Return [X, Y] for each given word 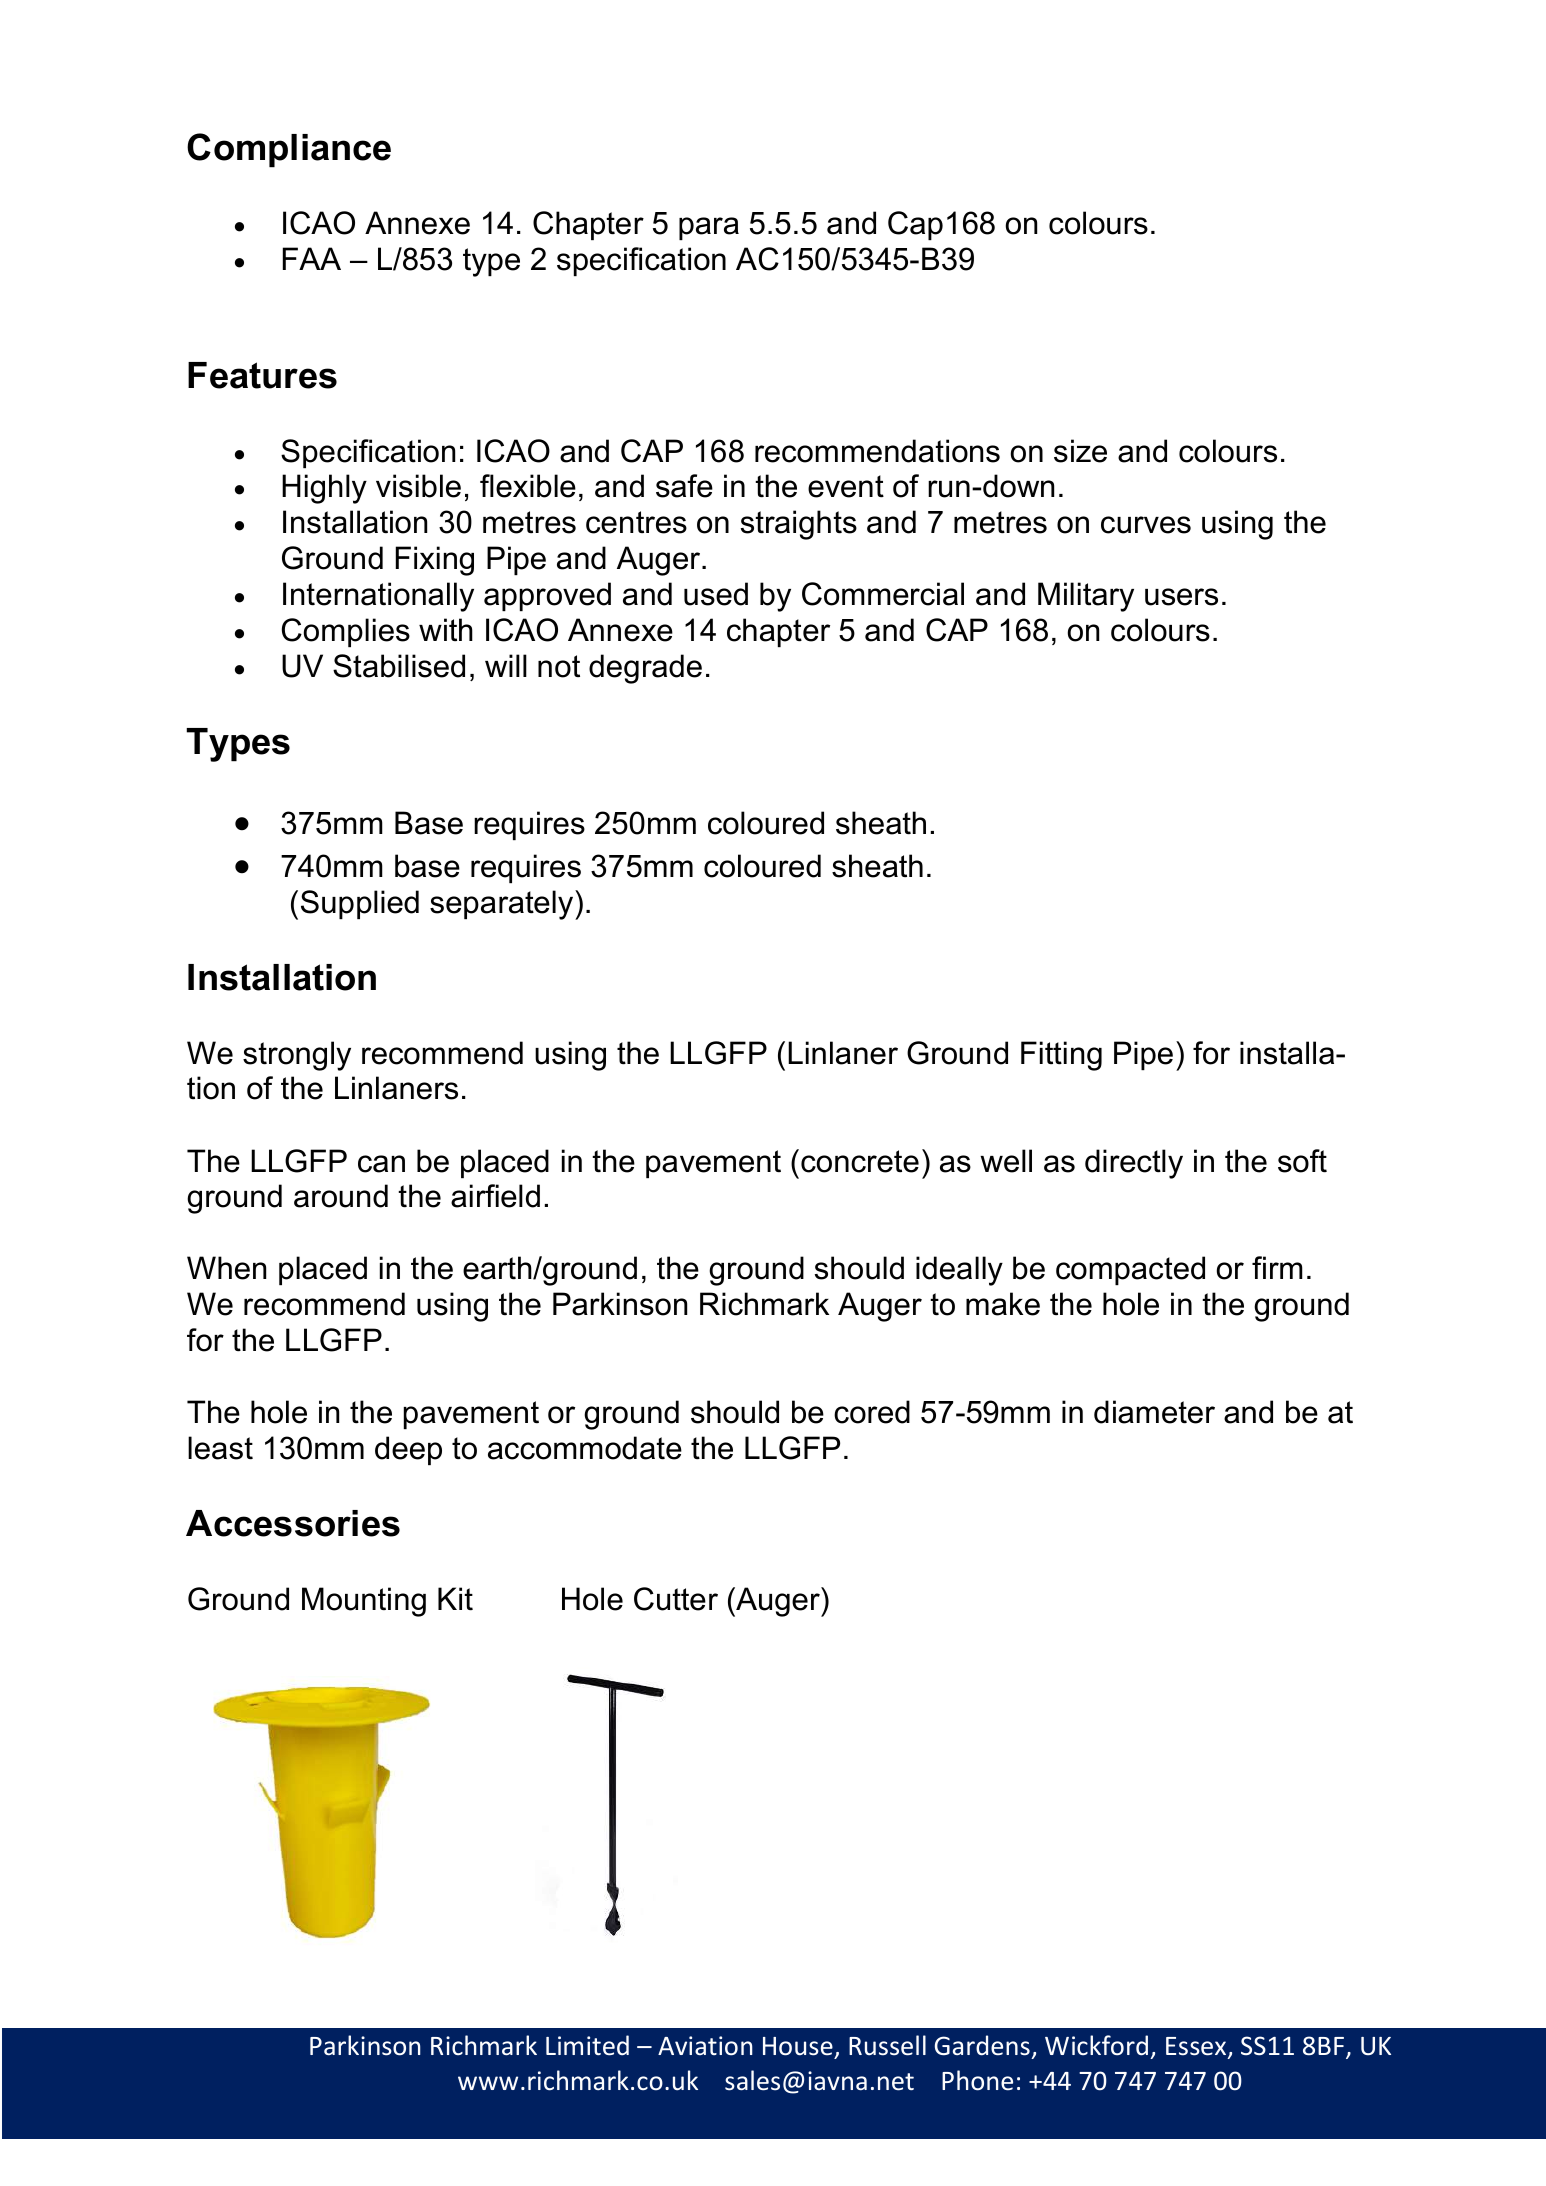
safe [684, 486]
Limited [587, 2045]
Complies [346, 632]
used [716, 594]
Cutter [676, 1599]
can [381, 1164]
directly [1134, 1164]
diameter [1154, 1412]
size [1080, 451]
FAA [312, 258]
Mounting [364, 1602]
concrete [860, 1161]
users [1181, 597]
